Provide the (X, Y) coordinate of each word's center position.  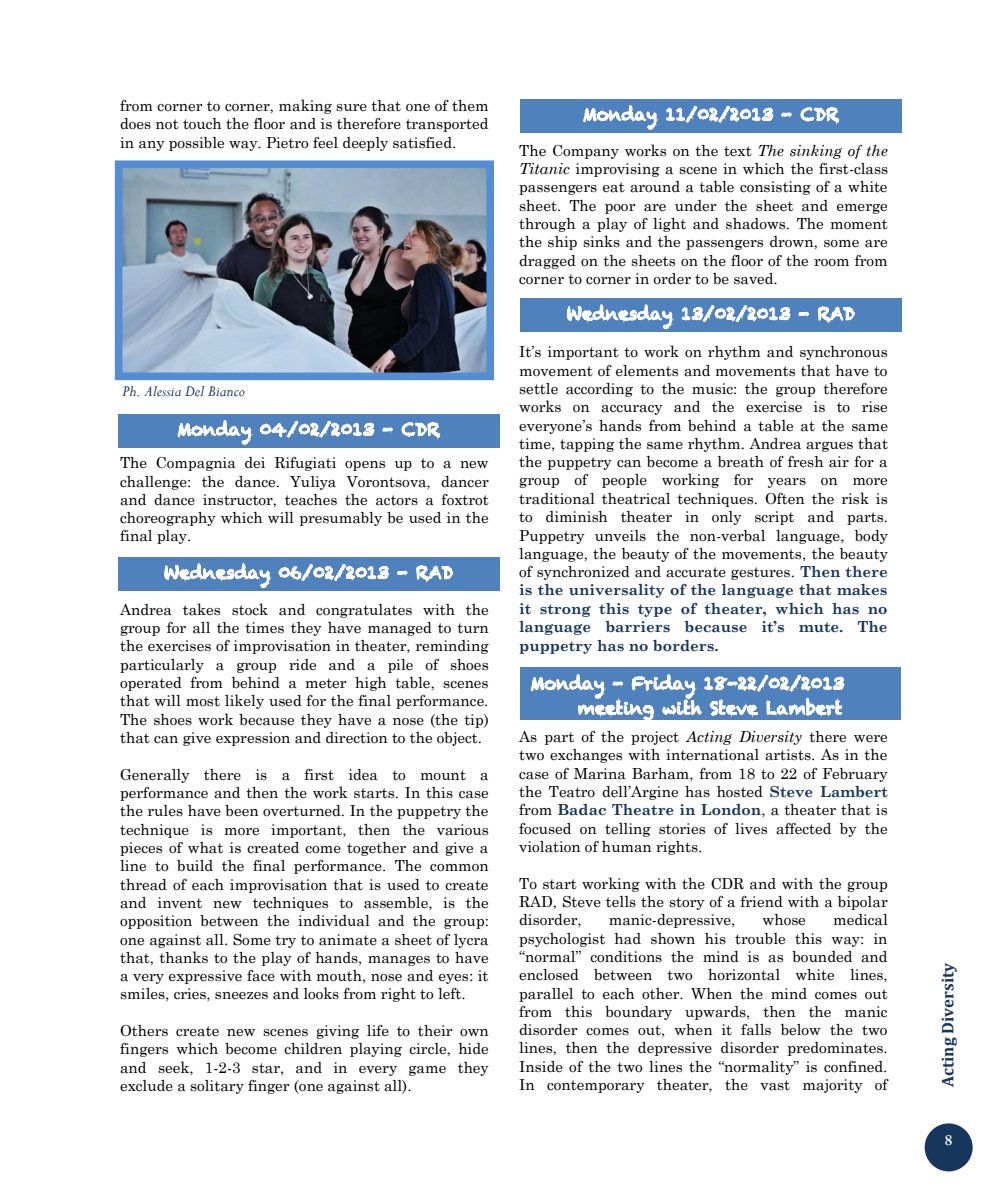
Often (784, 499)
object (458, 739)
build (195, 866)
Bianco (226, 391)
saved (755, 279)
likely (244, 701)
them (470, 106)
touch (202, 124)
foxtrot (465, 500)
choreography (168, 519)
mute (820, 627)
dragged (547, 262)
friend (761, 902)
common (459, 868)
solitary (217, 1087)
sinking (816, 152)
